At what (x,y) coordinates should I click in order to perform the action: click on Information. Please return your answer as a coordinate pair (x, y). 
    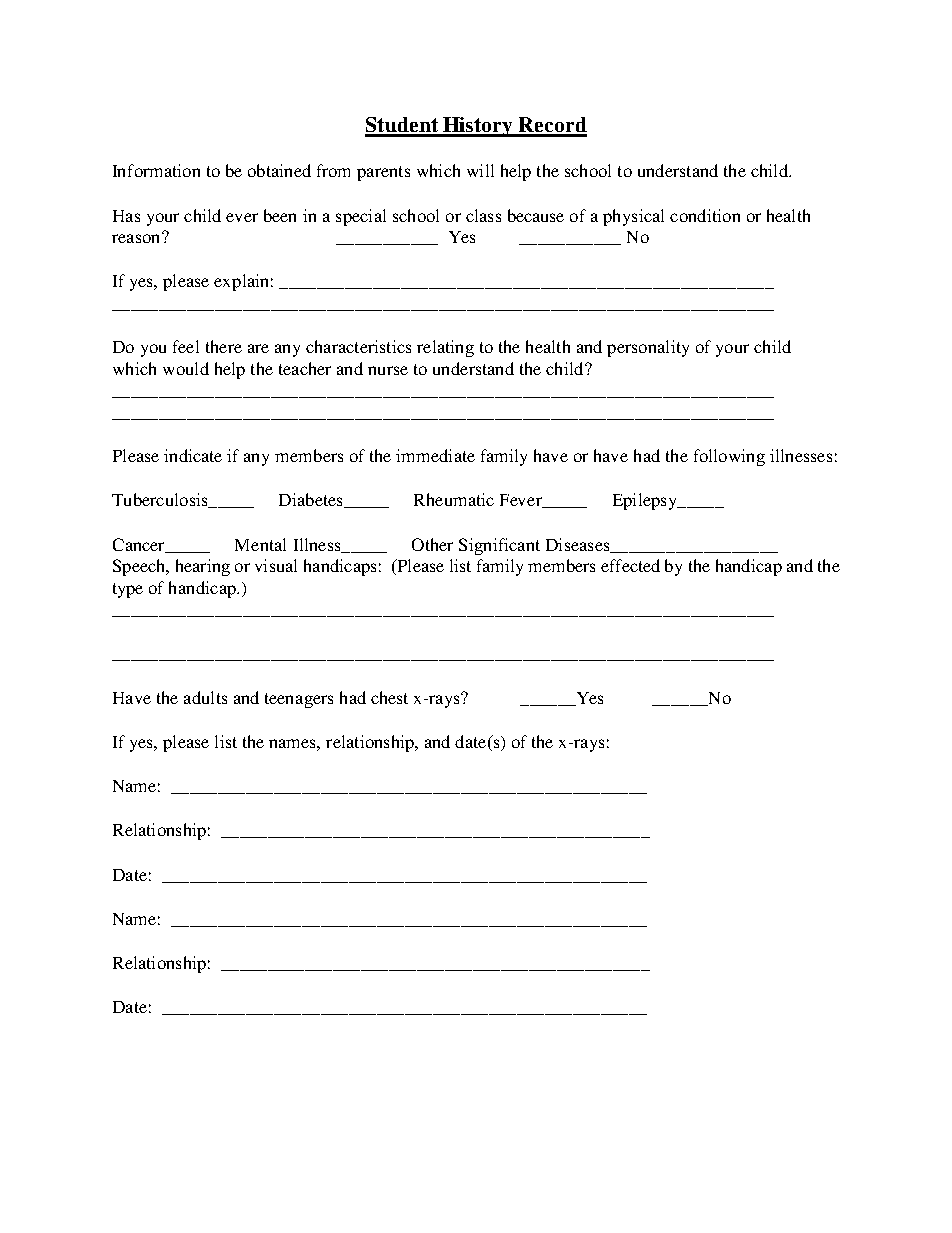
    Looking at the image, I should click on (156, 170).
